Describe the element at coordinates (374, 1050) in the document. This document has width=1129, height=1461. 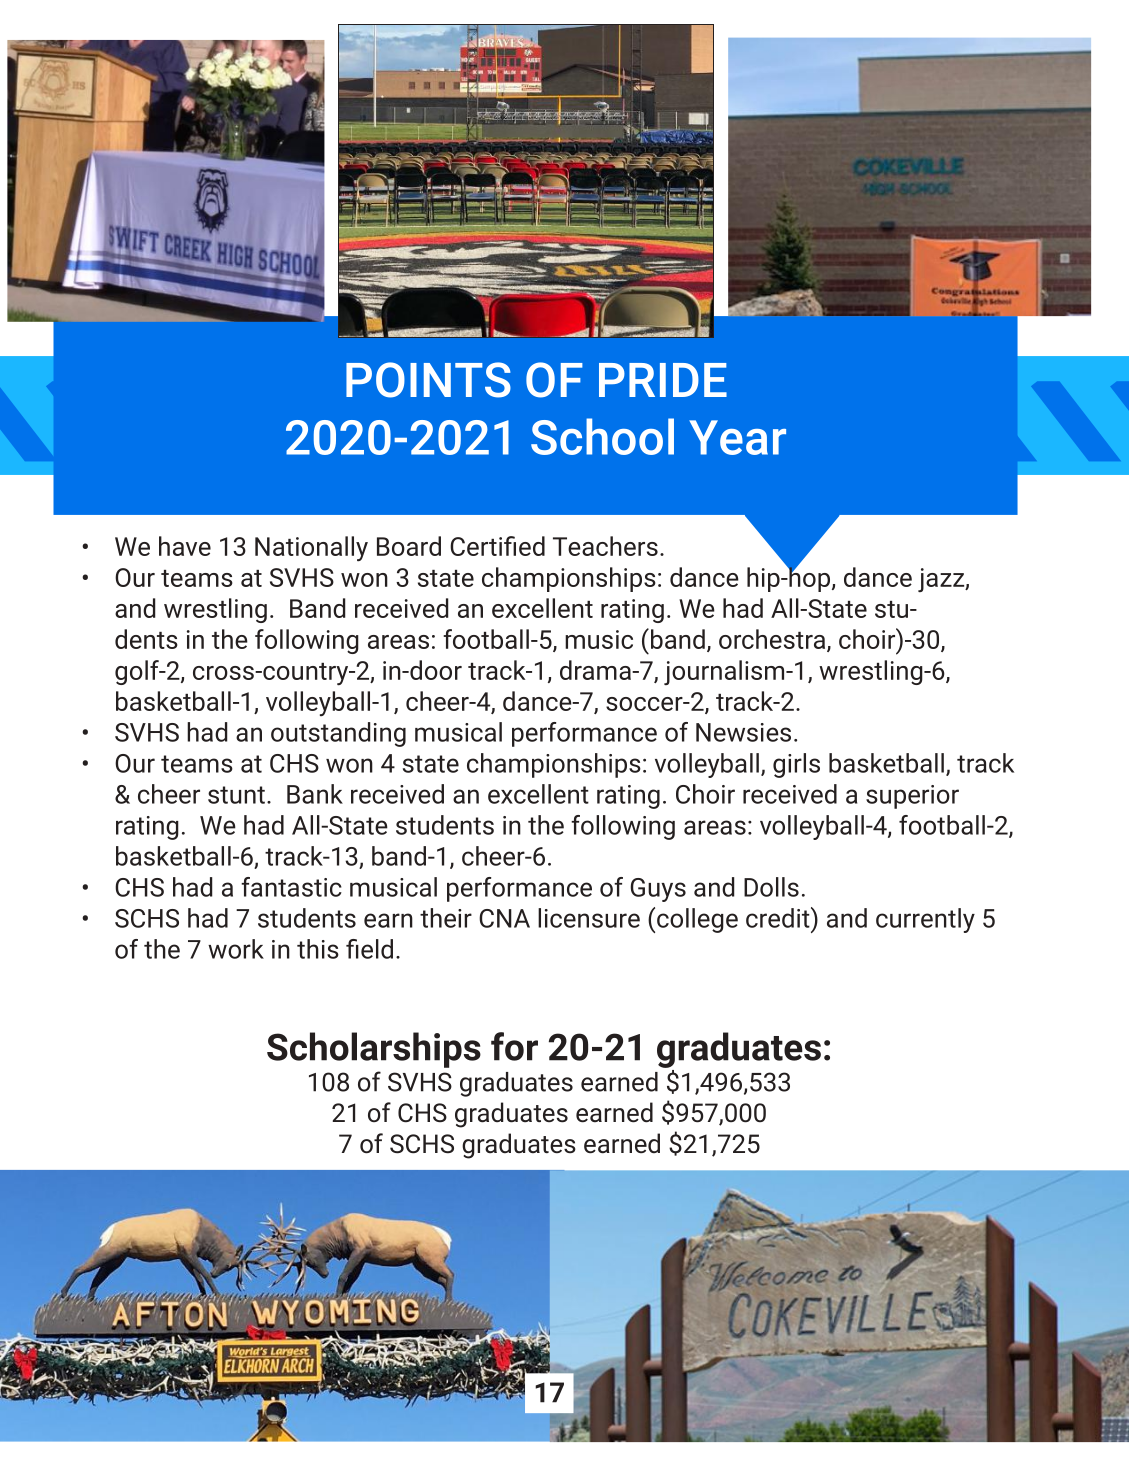
I see `Scholarships` at that location.
